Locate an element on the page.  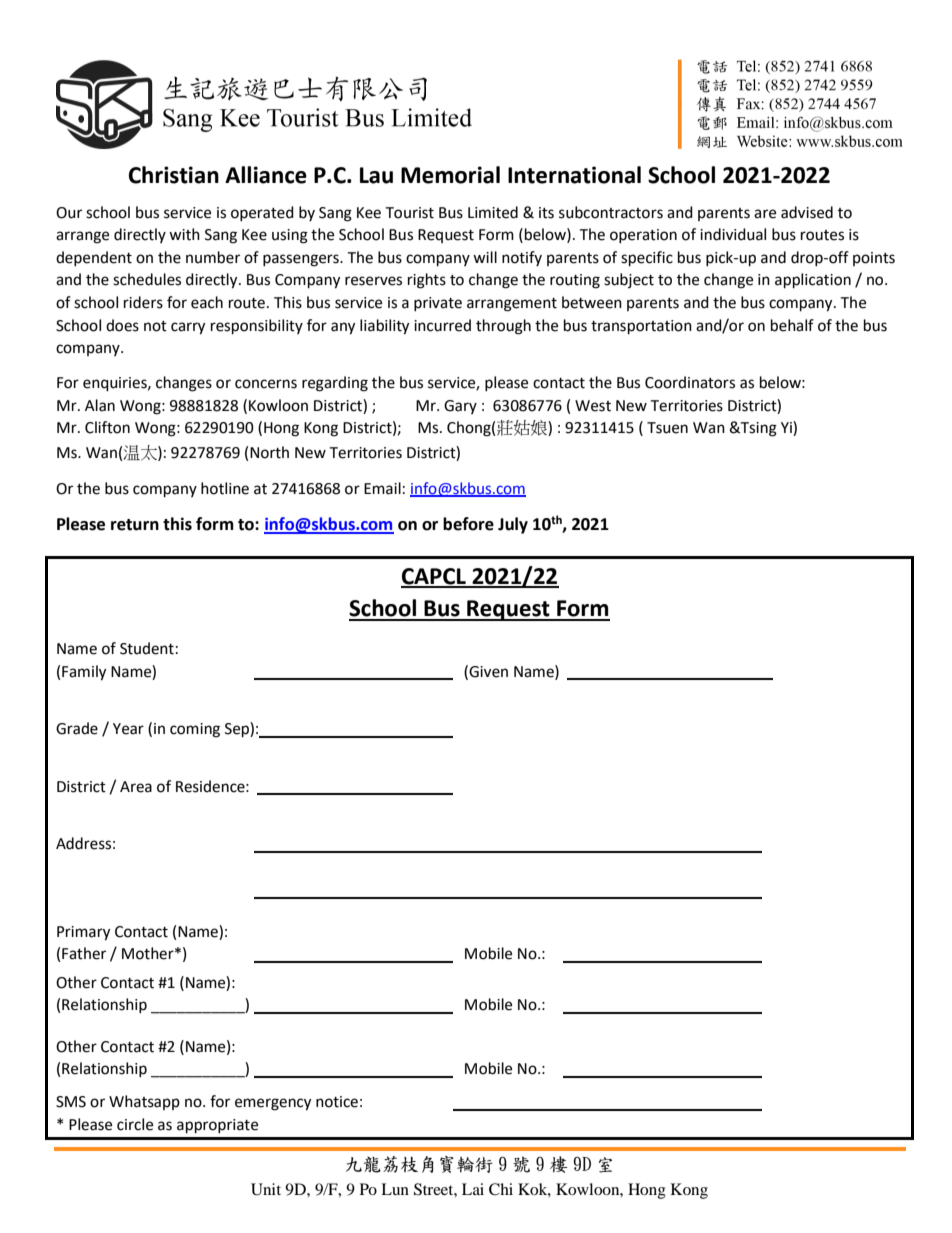
circle is located at coordinates (135, 1124).
